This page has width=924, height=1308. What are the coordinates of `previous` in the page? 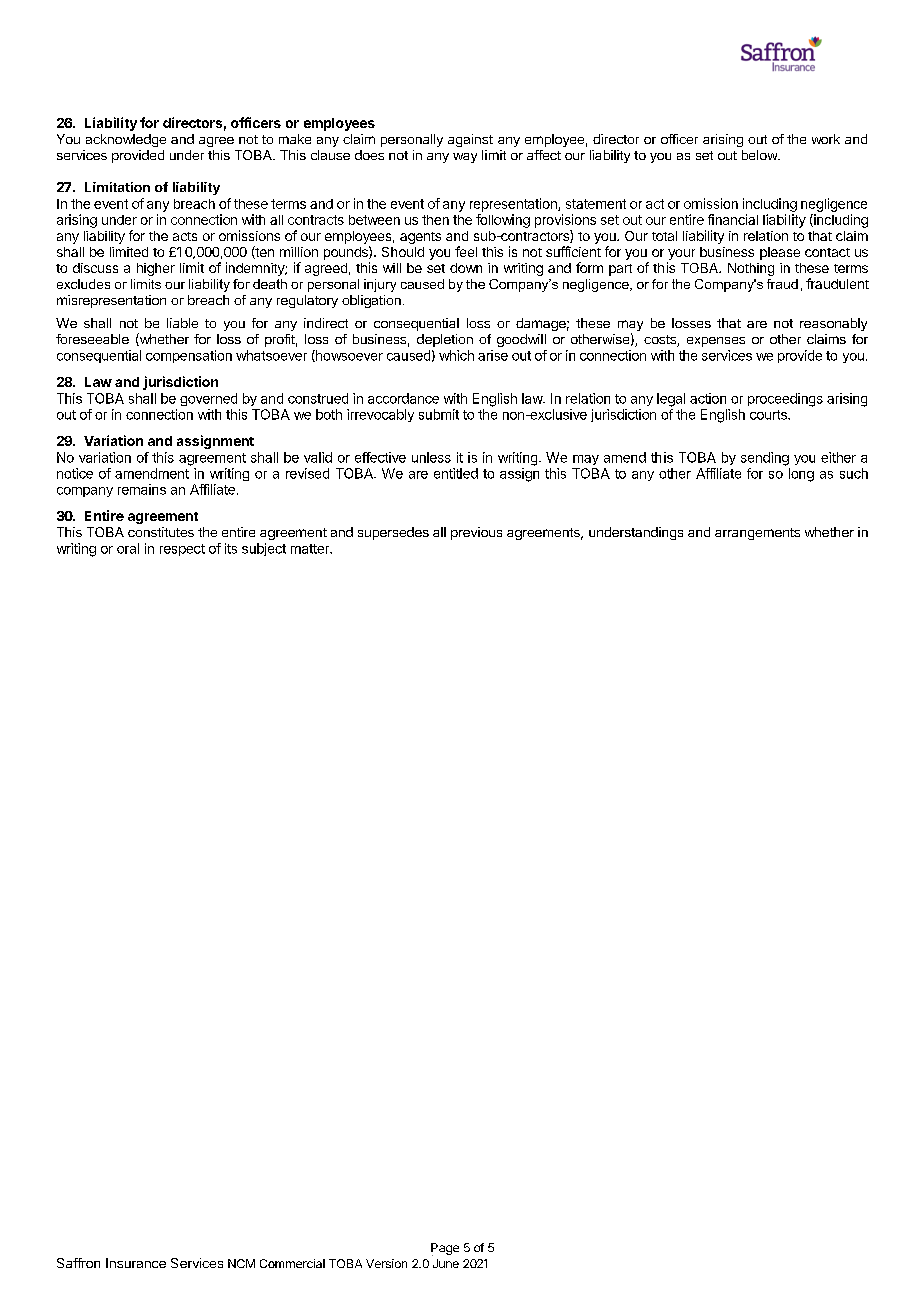 It's located at (476, 533).
